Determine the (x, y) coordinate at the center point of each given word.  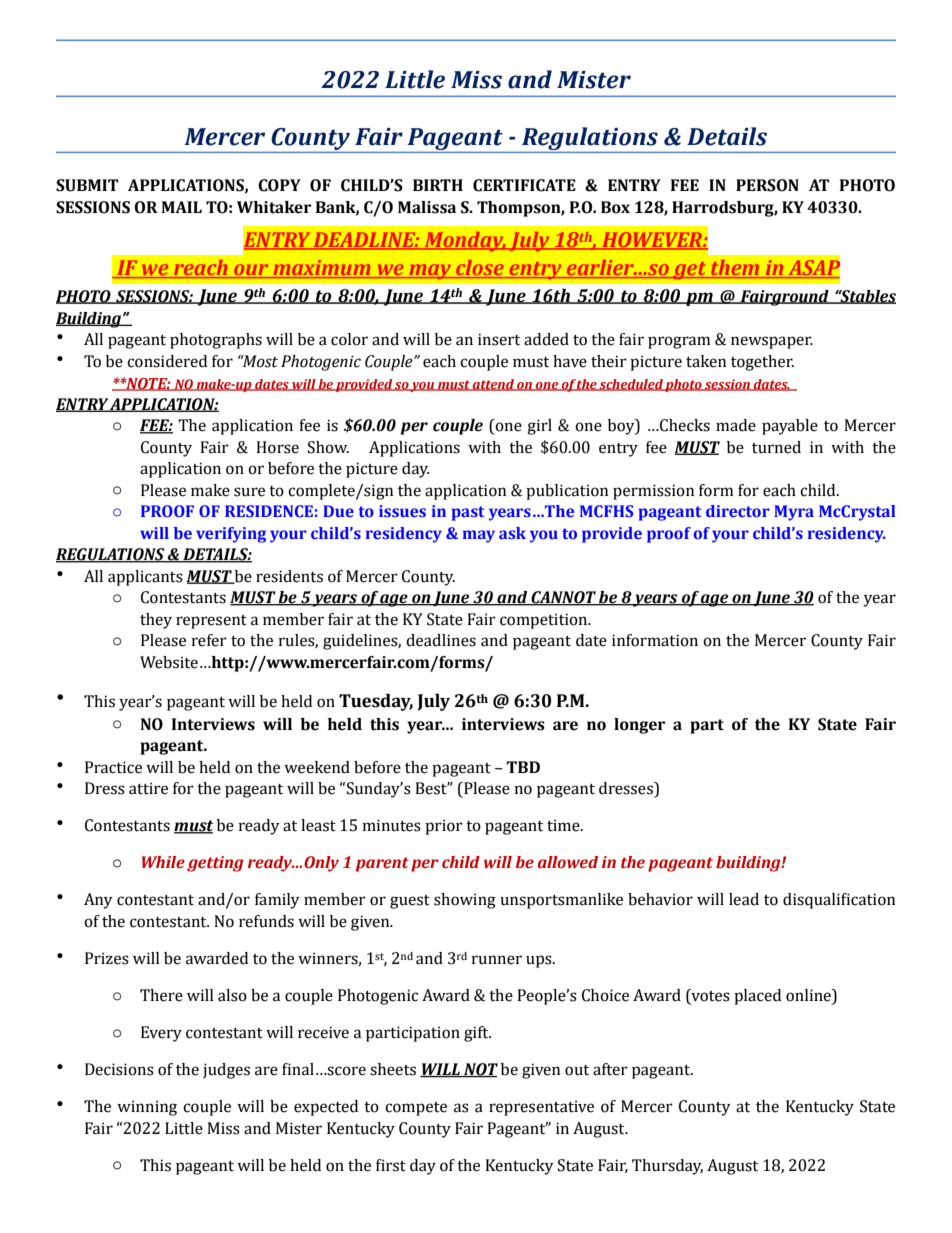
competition (545, 621)
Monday (464, 241)
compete (416, 1109)
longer (639, 726)
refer (209, 640)
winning (147, 1108)
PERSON (767, 185)
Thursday (667, 1167)
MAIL (181, 207)
